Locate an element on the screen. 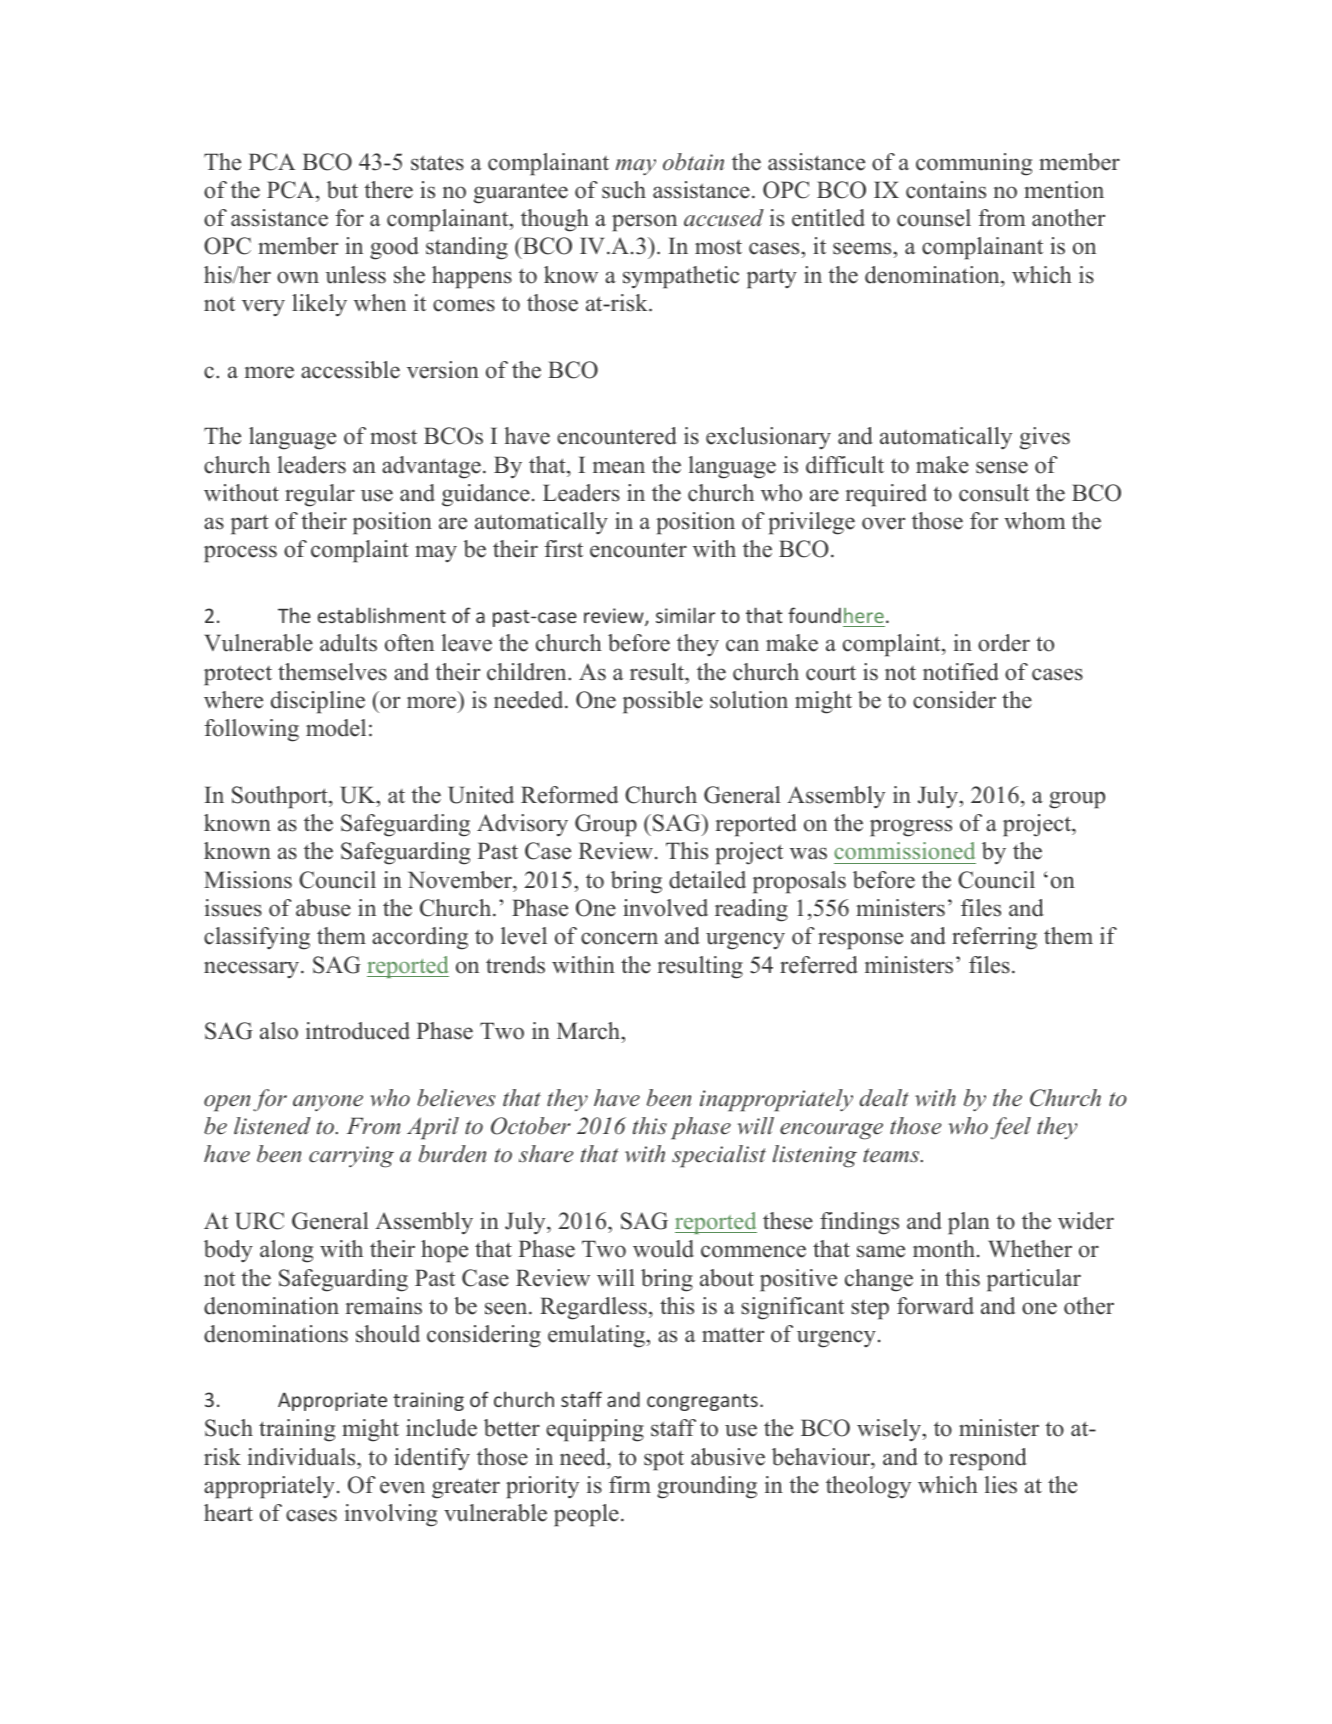 This screenshot has height=1724, width=1332. progress is located at coordinates (911, 828).
